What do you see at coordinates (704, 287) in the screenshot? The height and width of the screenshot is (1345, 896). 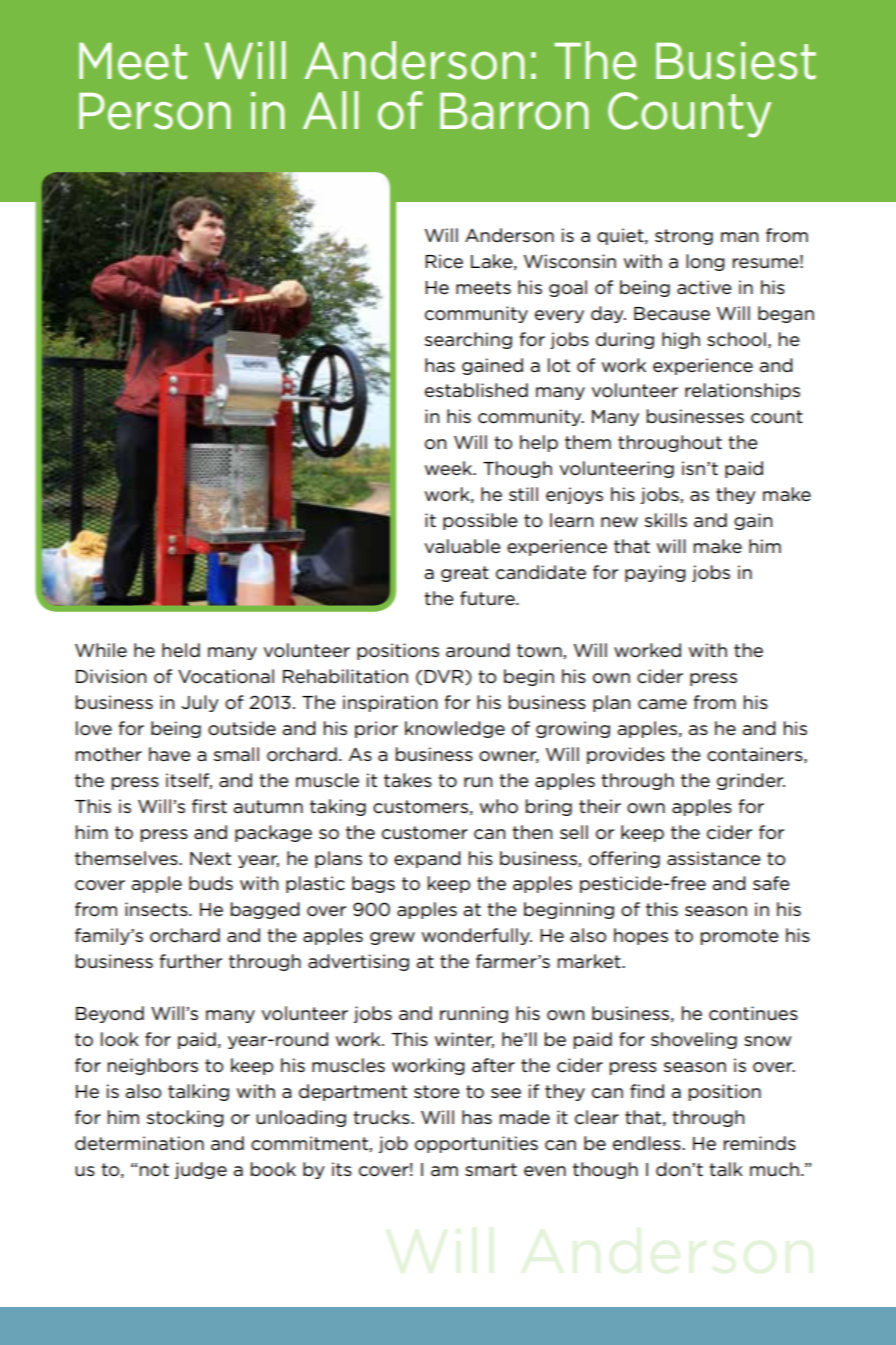 I see `active` at bounding box center [704, 287].
